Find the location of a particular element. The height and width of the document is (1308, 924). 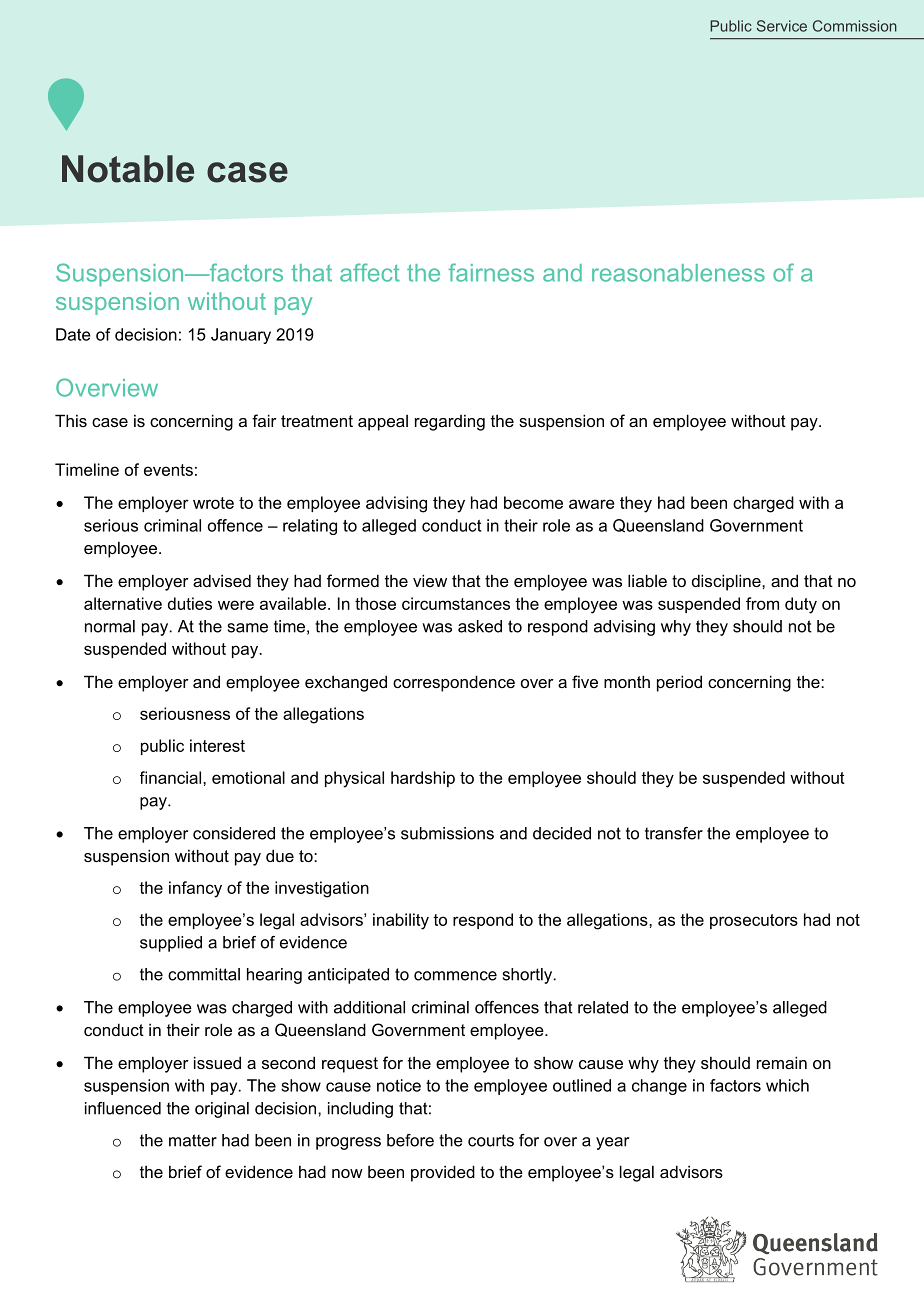

interest is located at coordinates (217, 745).
